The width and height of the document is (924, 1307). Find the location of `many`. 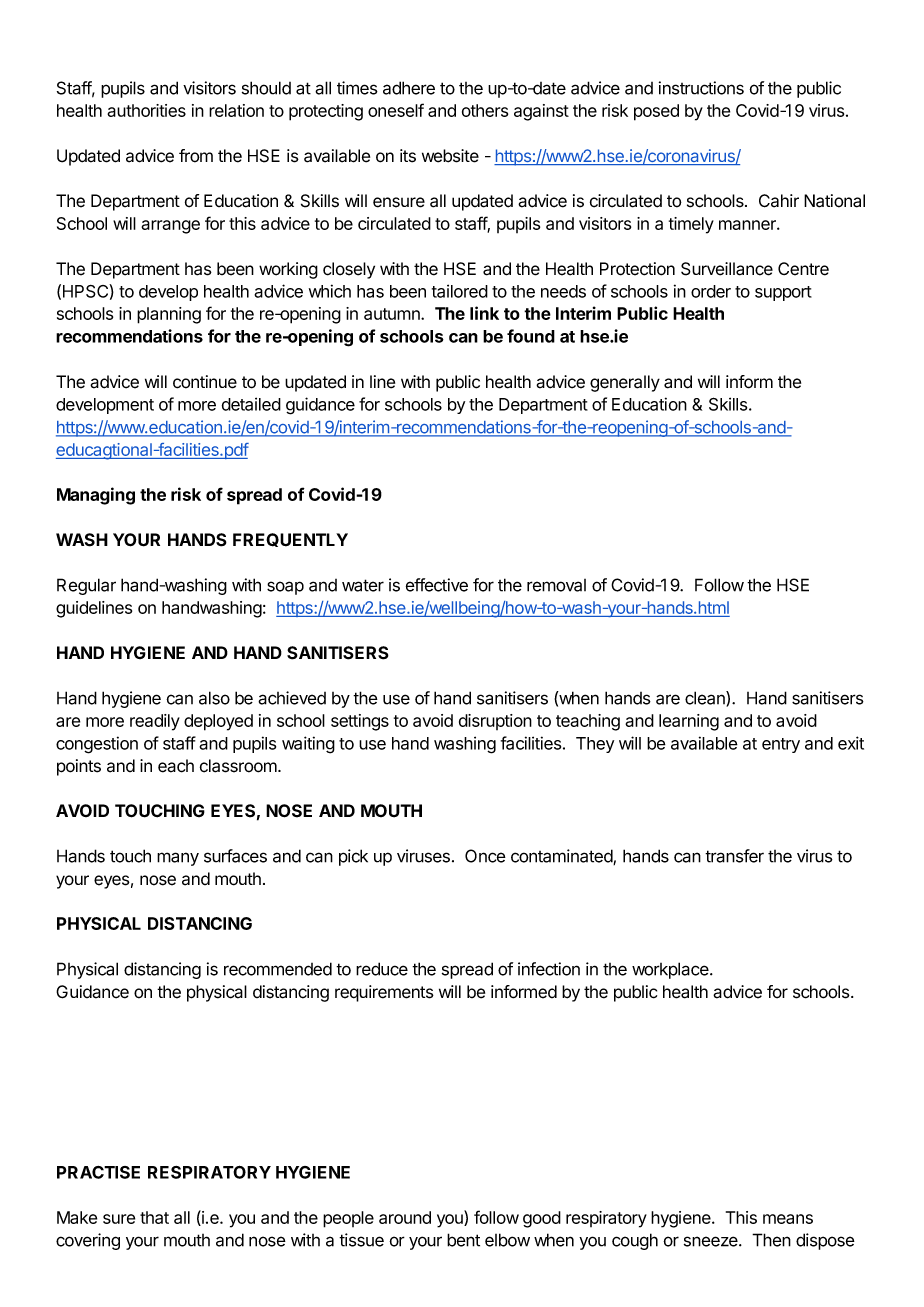

many is located at coordinates (178, 859).
